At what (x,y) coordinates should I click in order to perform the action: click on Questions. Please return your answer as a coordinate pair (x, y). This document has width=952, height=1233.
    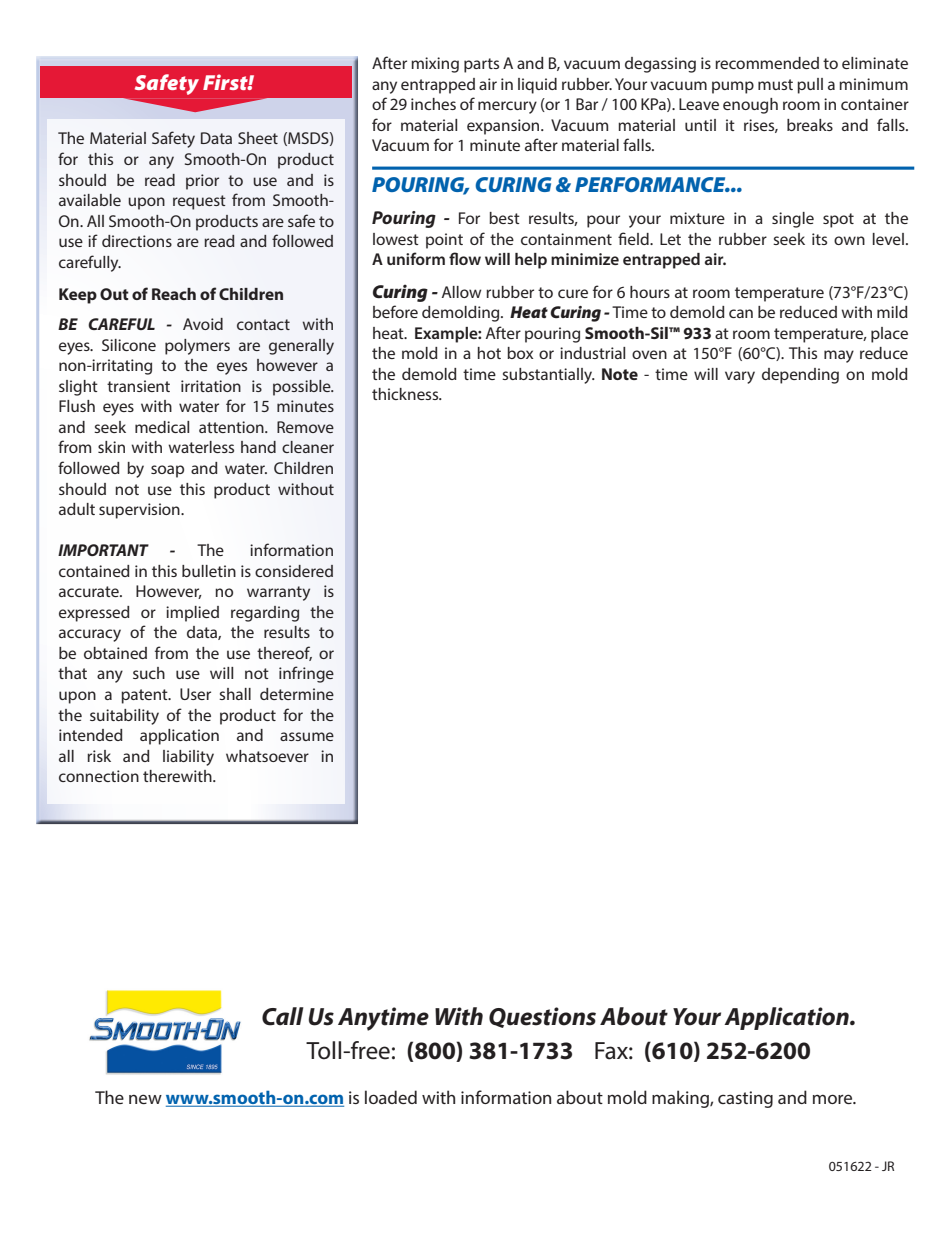
    Looking at the image, I should click on (542, 1017).
